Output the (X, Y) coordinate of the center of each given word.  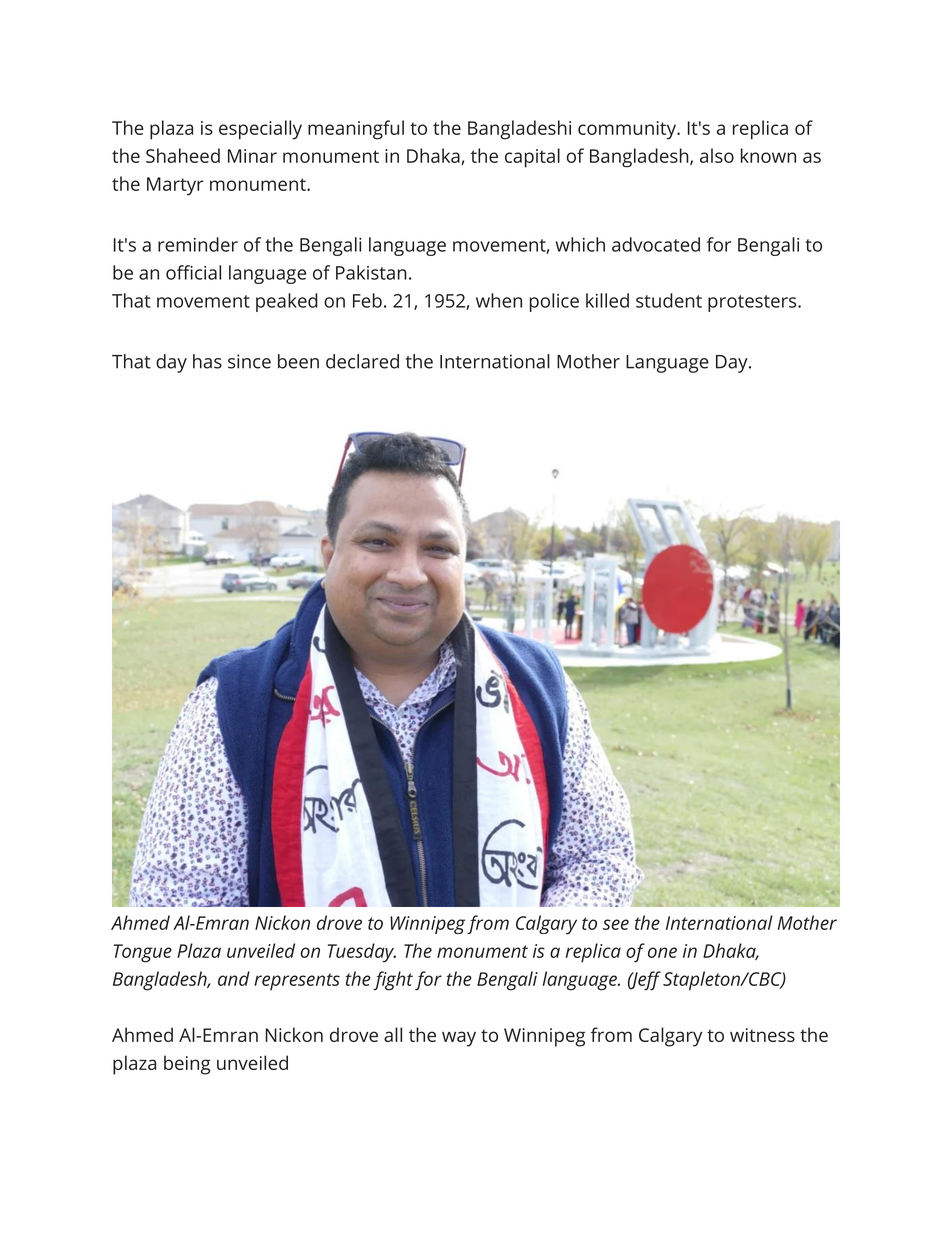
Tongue (143, 953)
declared (362, 361)
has (207, 361)
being (187, 1065)
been (298, 361)
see (616, 924)
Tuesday (362, 953)
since (249, 361)
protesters (753, 303)
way (459, 1039)
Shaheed (183, 155)
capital (532, 158)
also (717, 155)
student (669, 300)
